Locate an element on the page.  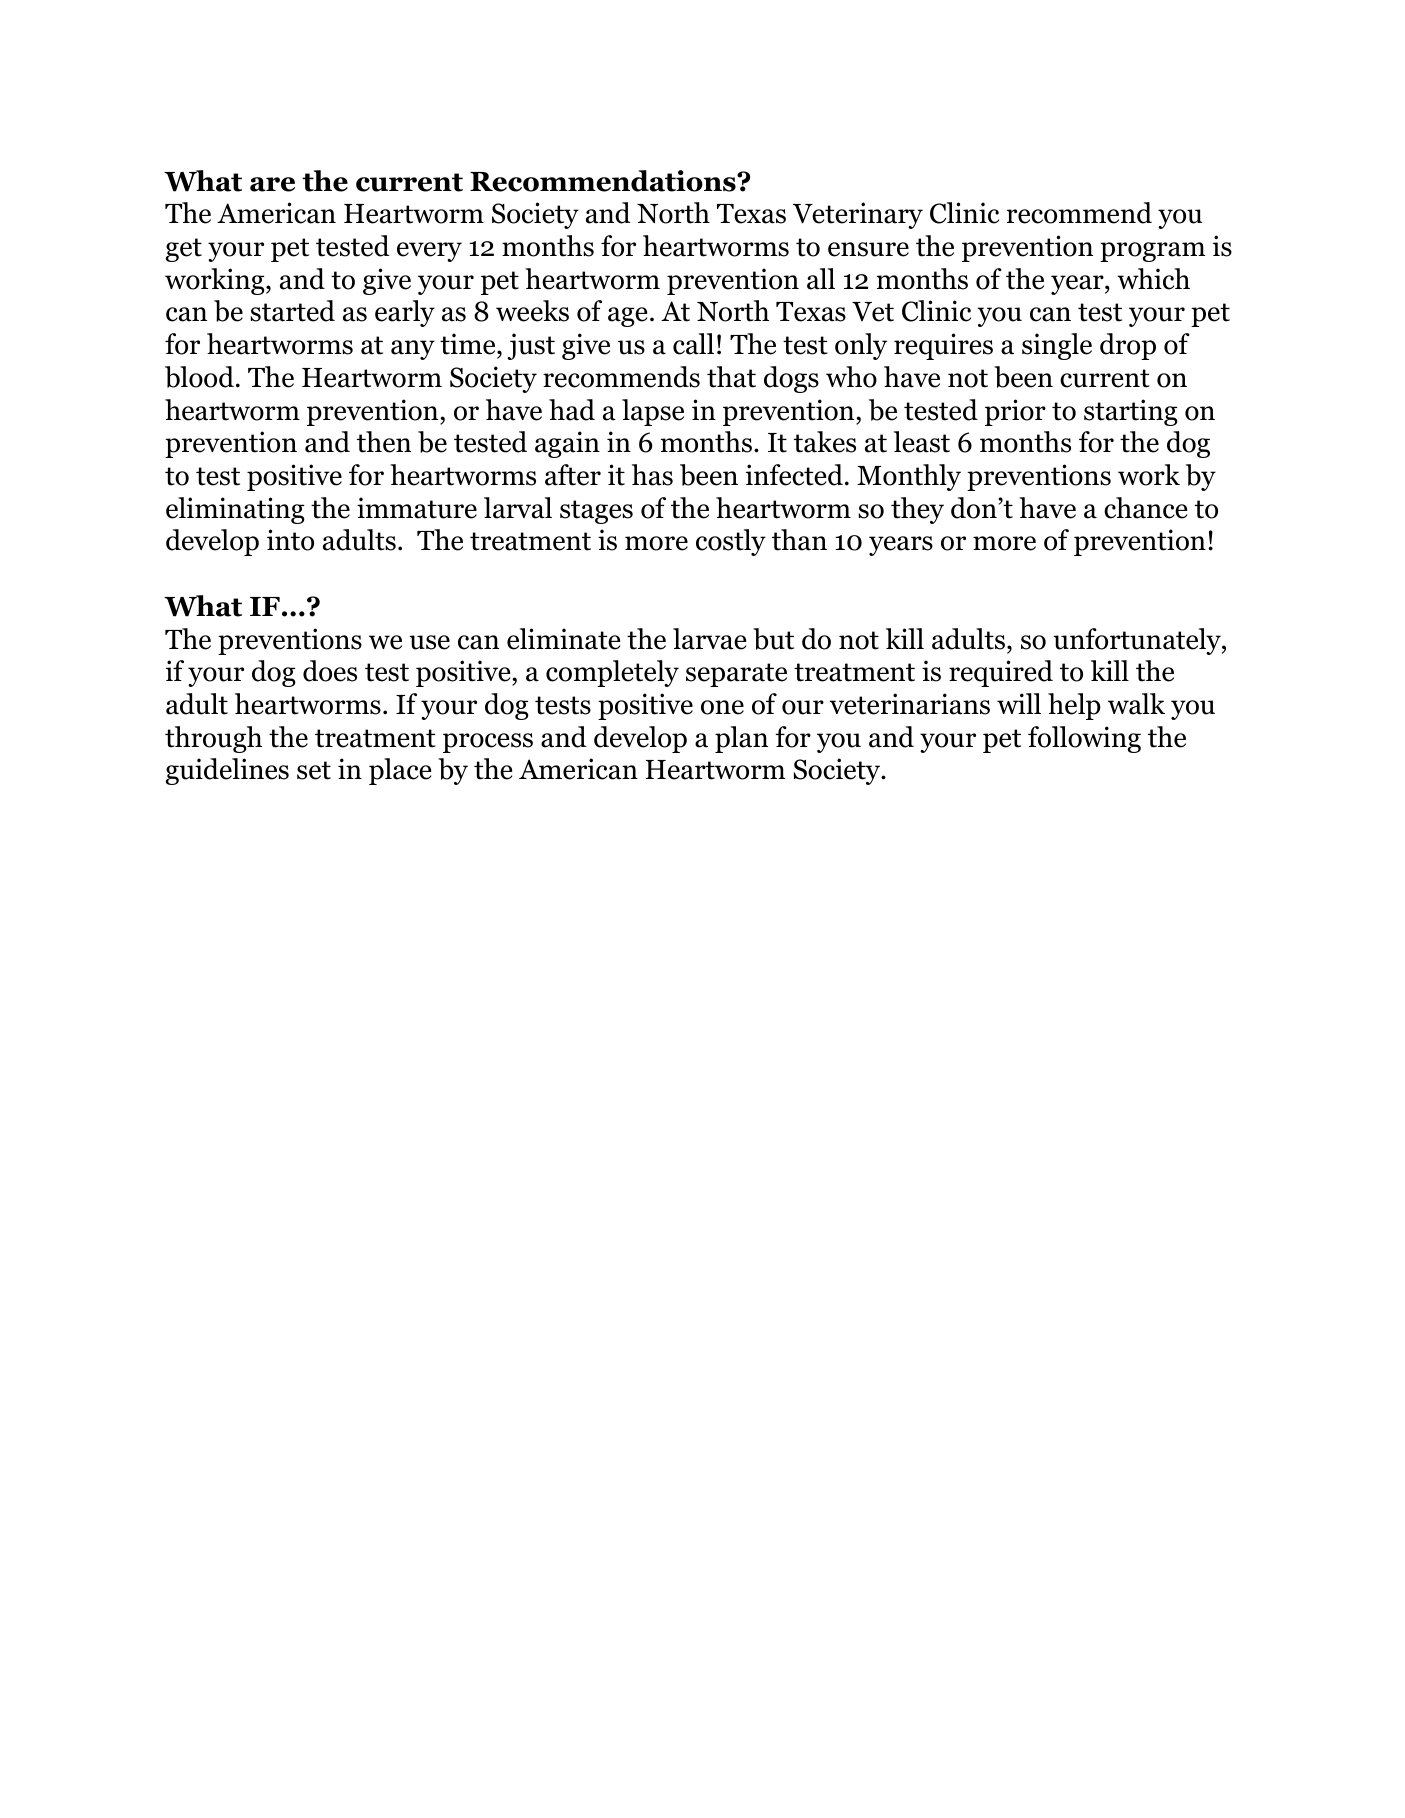
costly is located at coordinates (731, 542).
